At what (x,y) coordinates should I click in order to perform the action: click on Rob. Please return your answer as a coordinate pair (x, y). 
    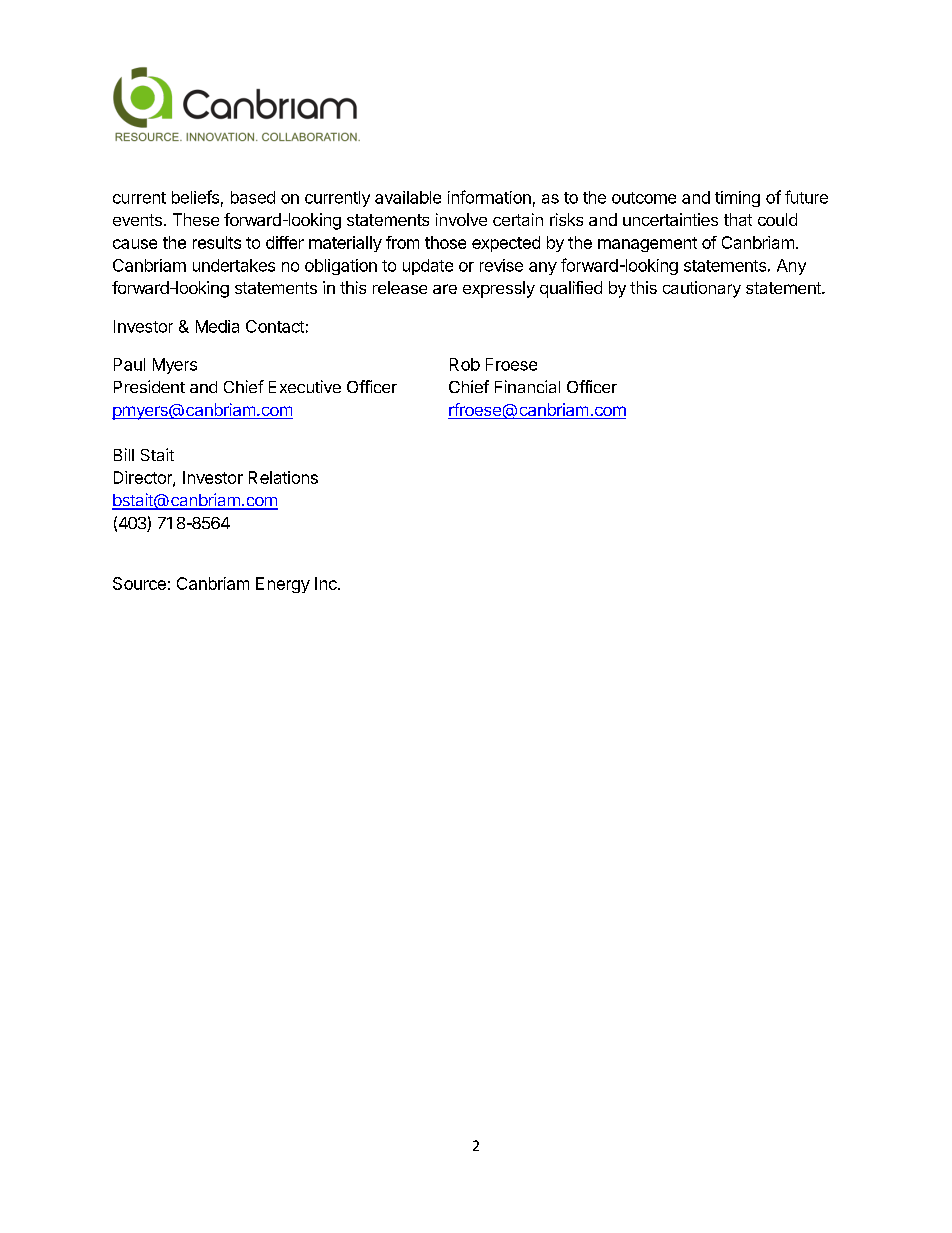
    Looking at the image, I should click on (465, 364).
